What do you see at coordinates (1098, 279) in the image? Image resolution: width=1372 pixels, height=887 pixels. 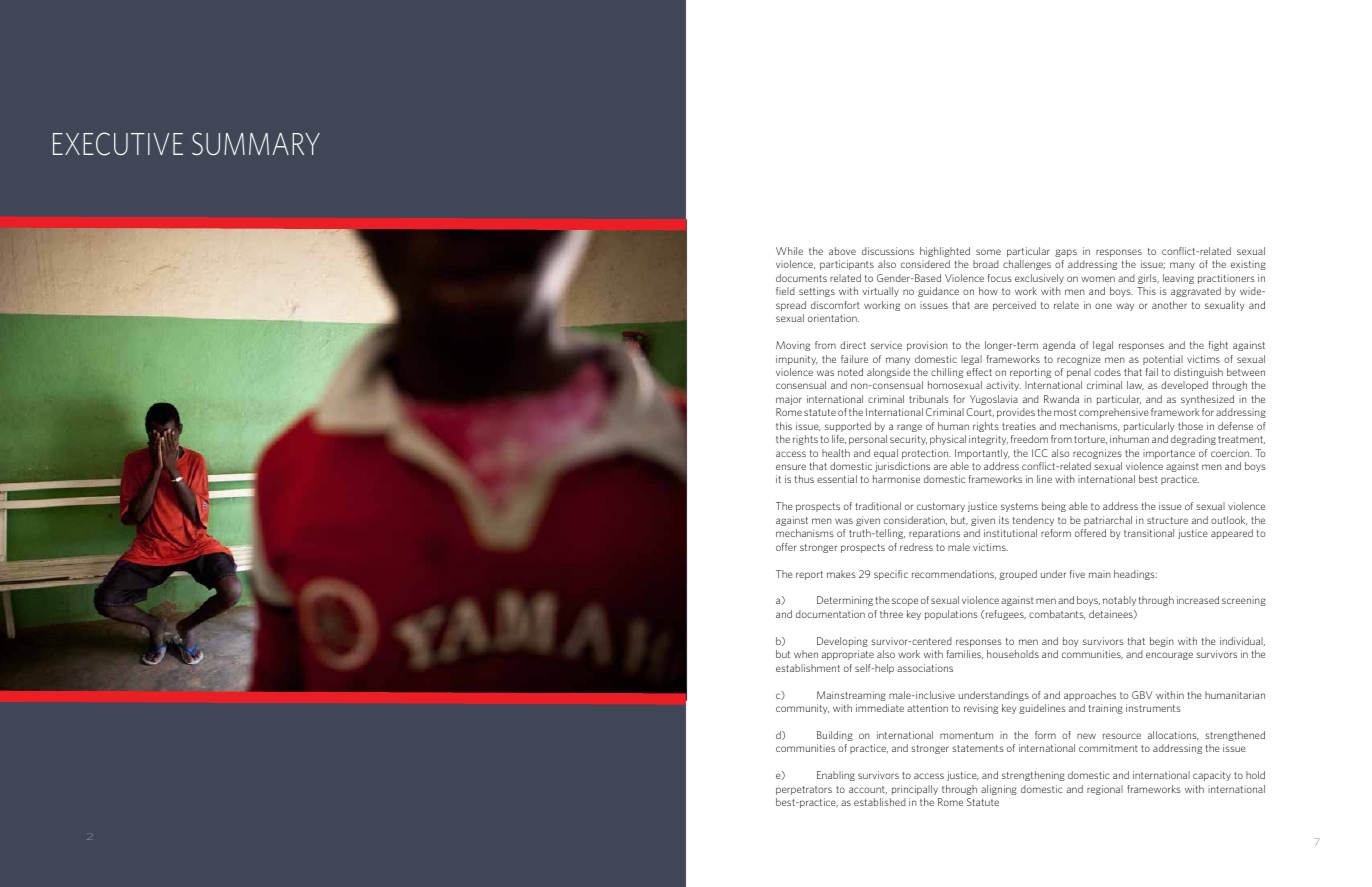 I see `women` at bounding box center [1098, 279].
